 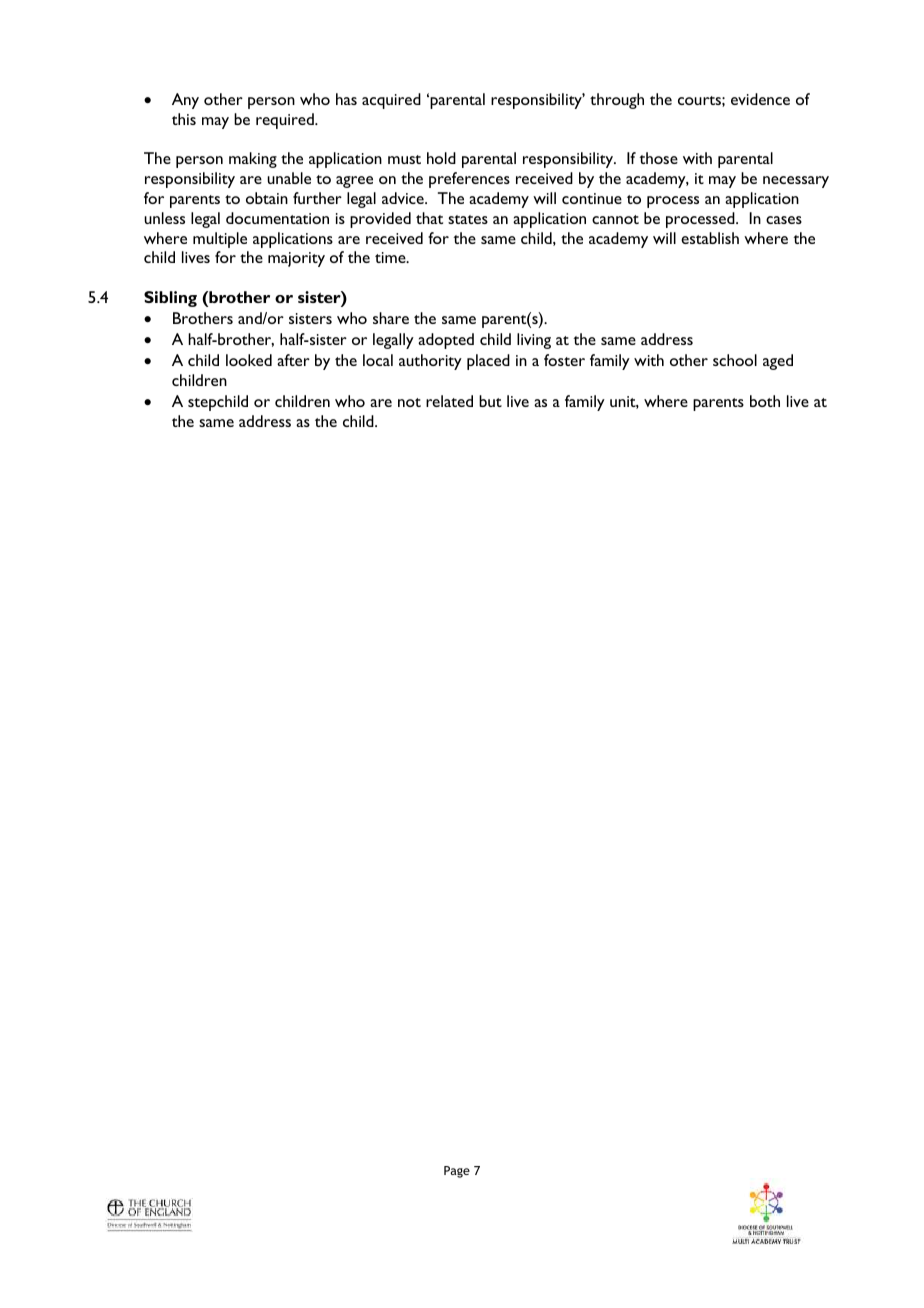 What do you see at coordinates (490, 401) in the screenshot?
I see `but` at bounding box center [490, 401].
